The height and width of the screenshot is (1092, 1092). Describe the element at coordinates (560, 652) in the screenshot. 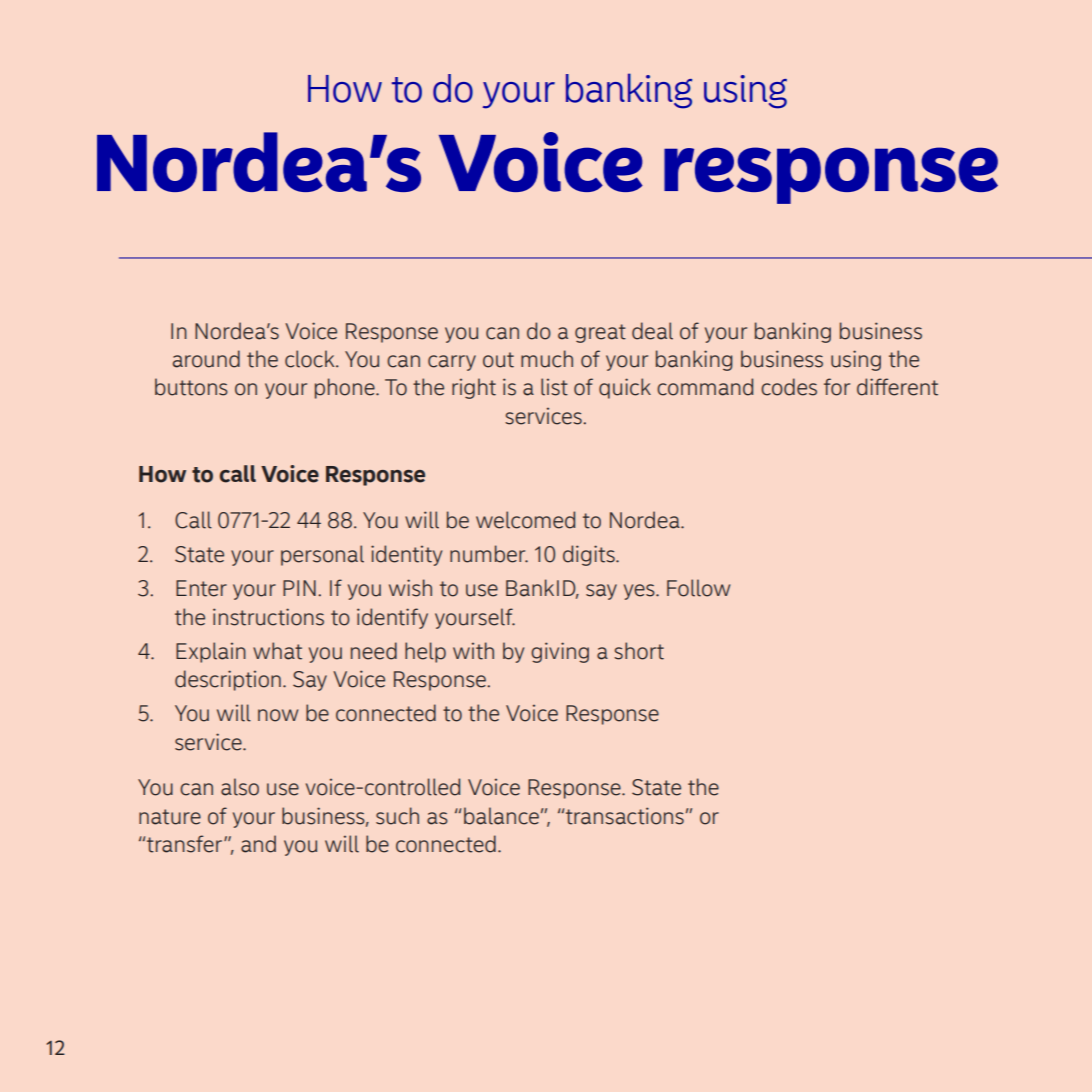

I see `giving` at that location.
